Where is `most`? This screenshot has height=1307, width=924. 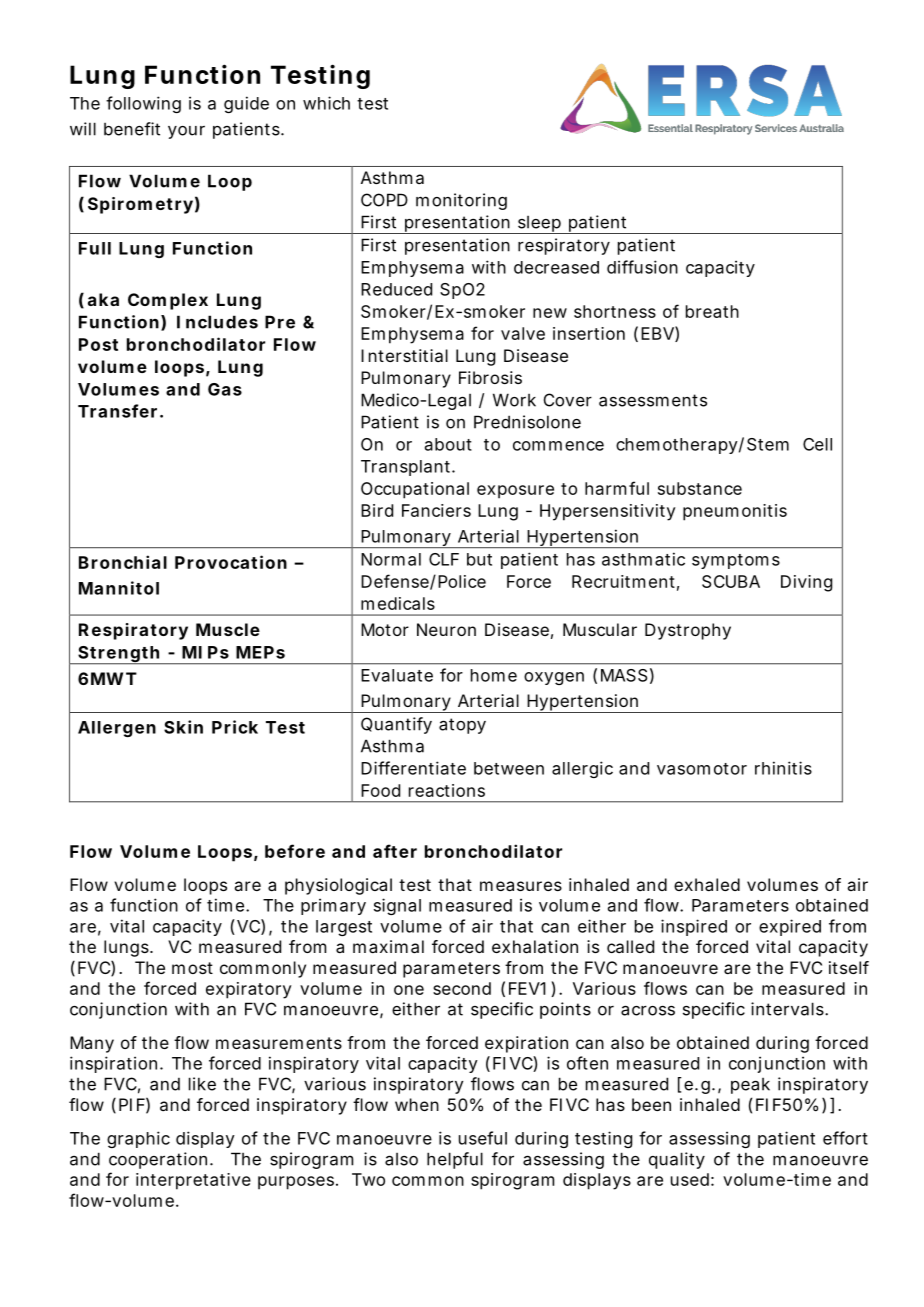
most is located at coordinates (192, 968).
